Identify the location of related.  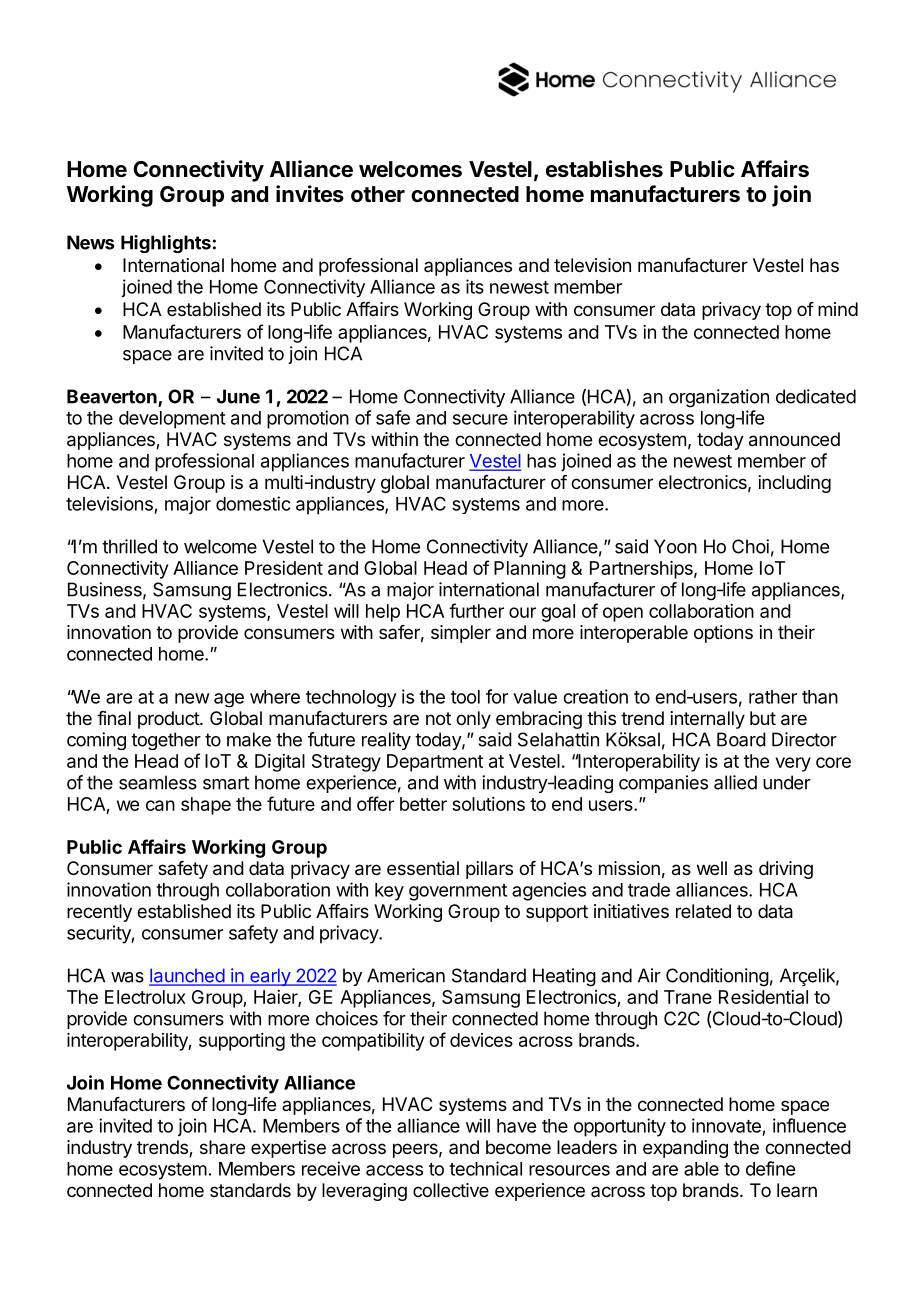
(703, 911).
